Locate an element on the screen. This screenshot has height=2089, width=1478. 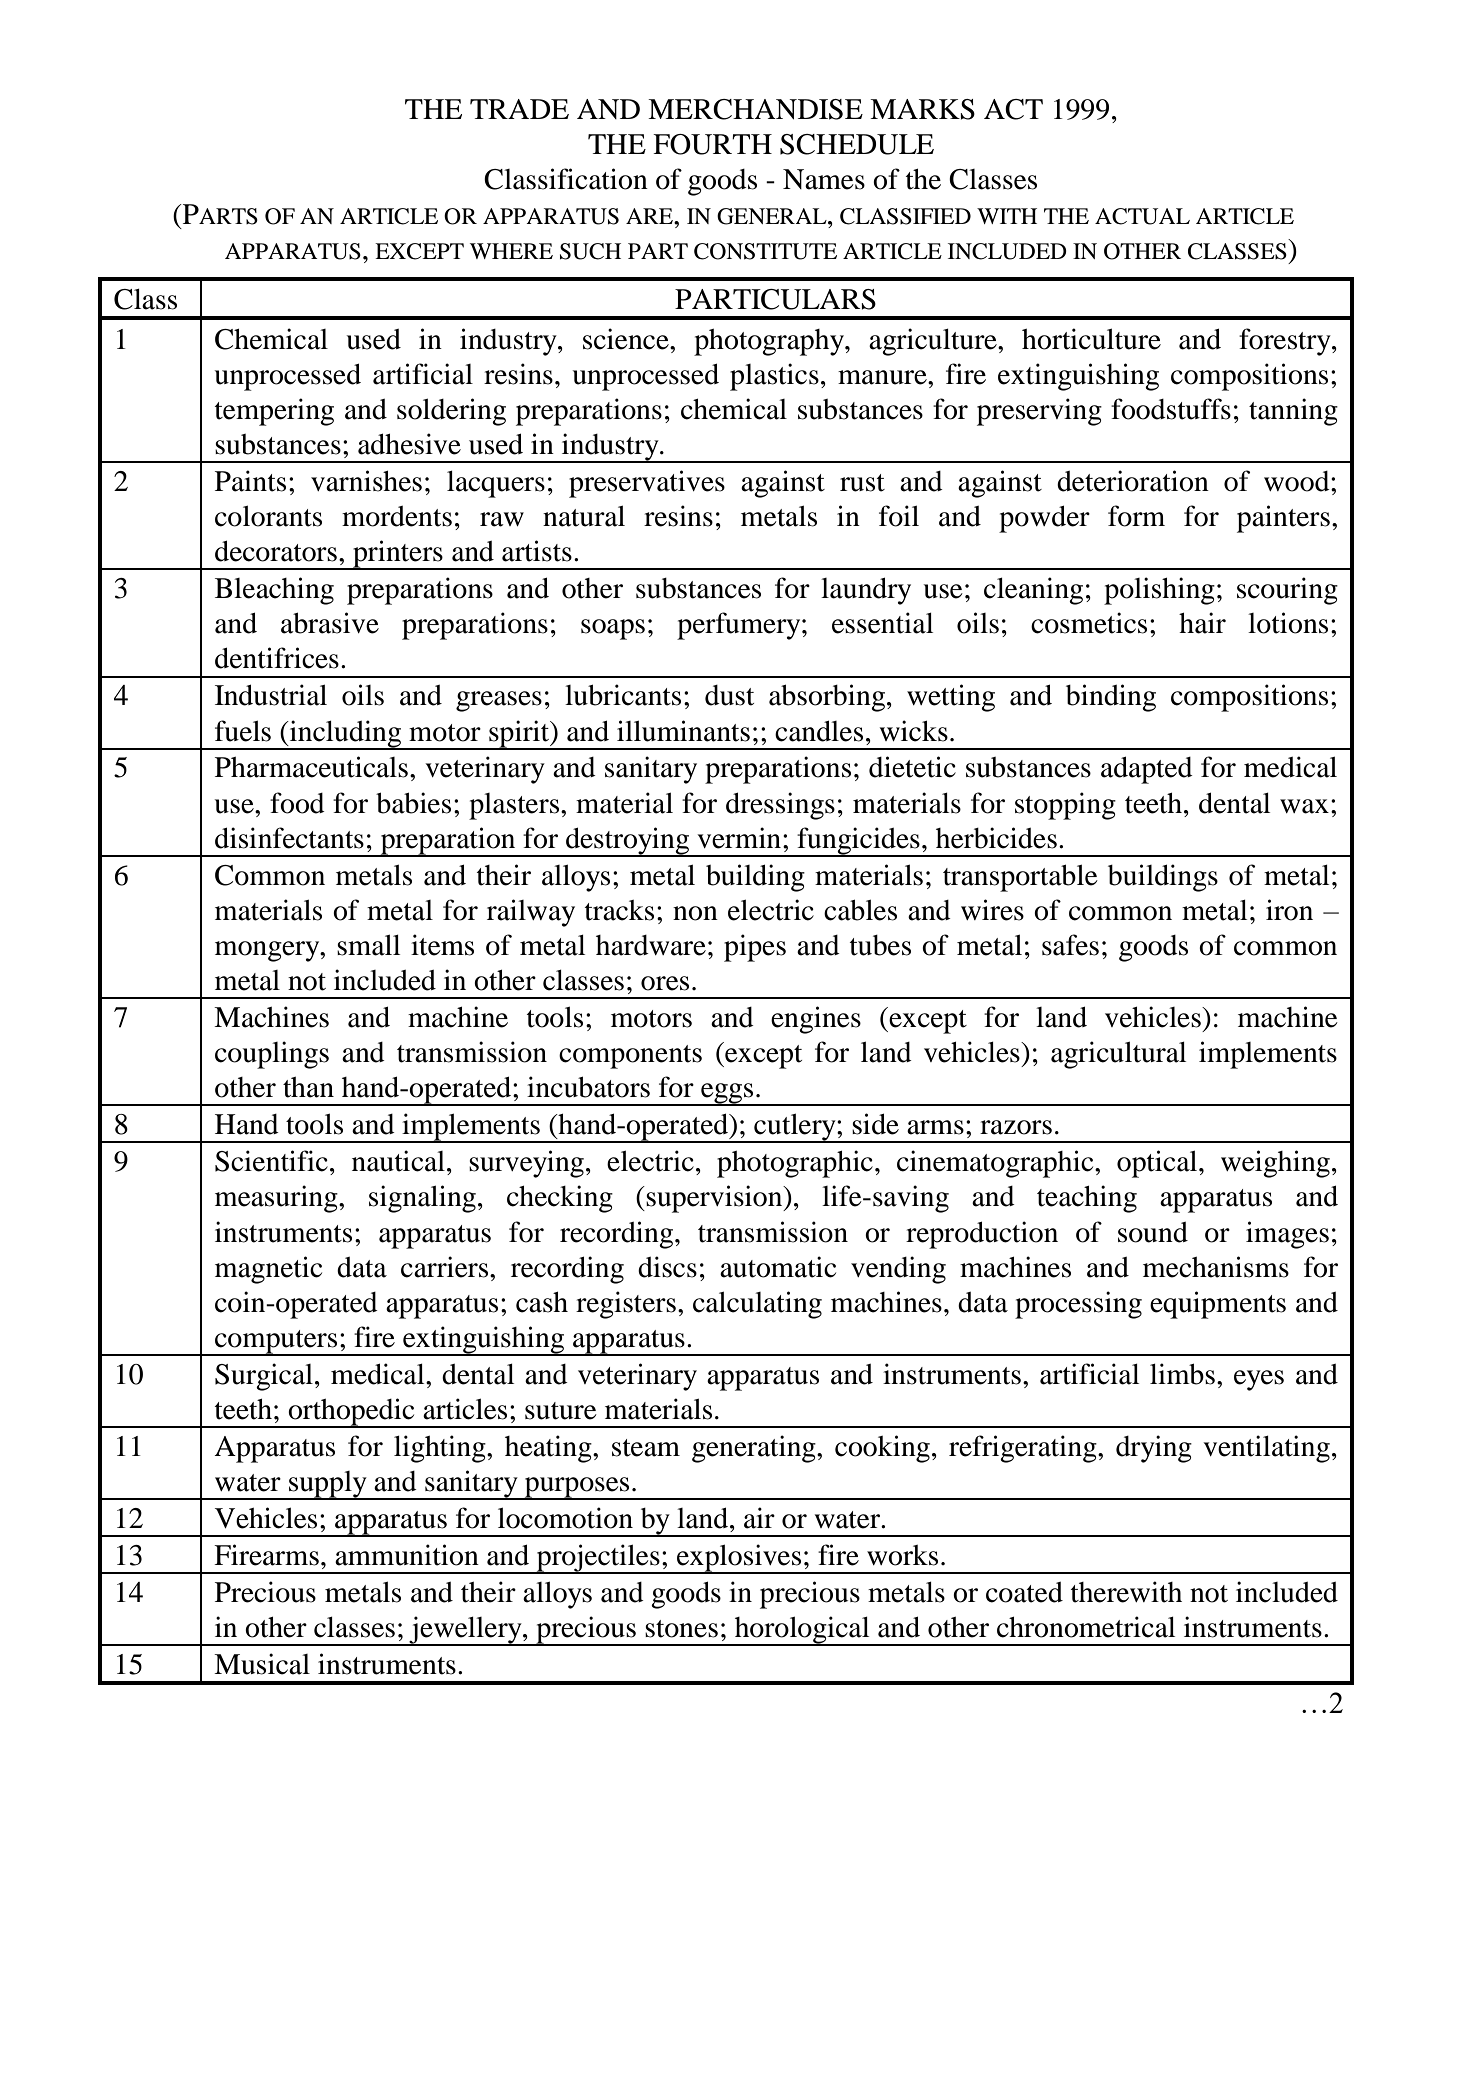
small is located at coordinates (368, 945).
